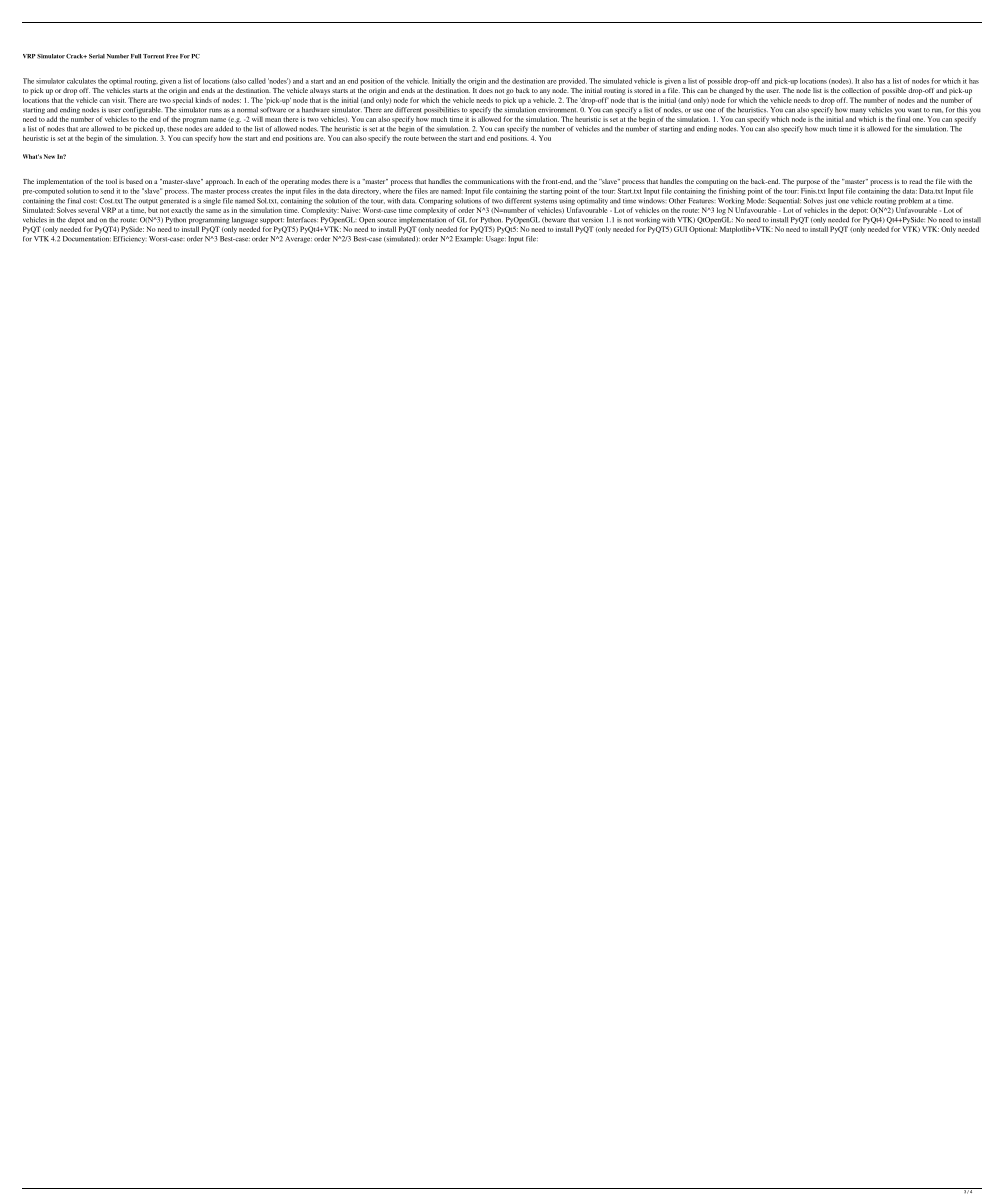  Describe the element at coordinates (573, 81) in the page. I see `provided` at that location.
